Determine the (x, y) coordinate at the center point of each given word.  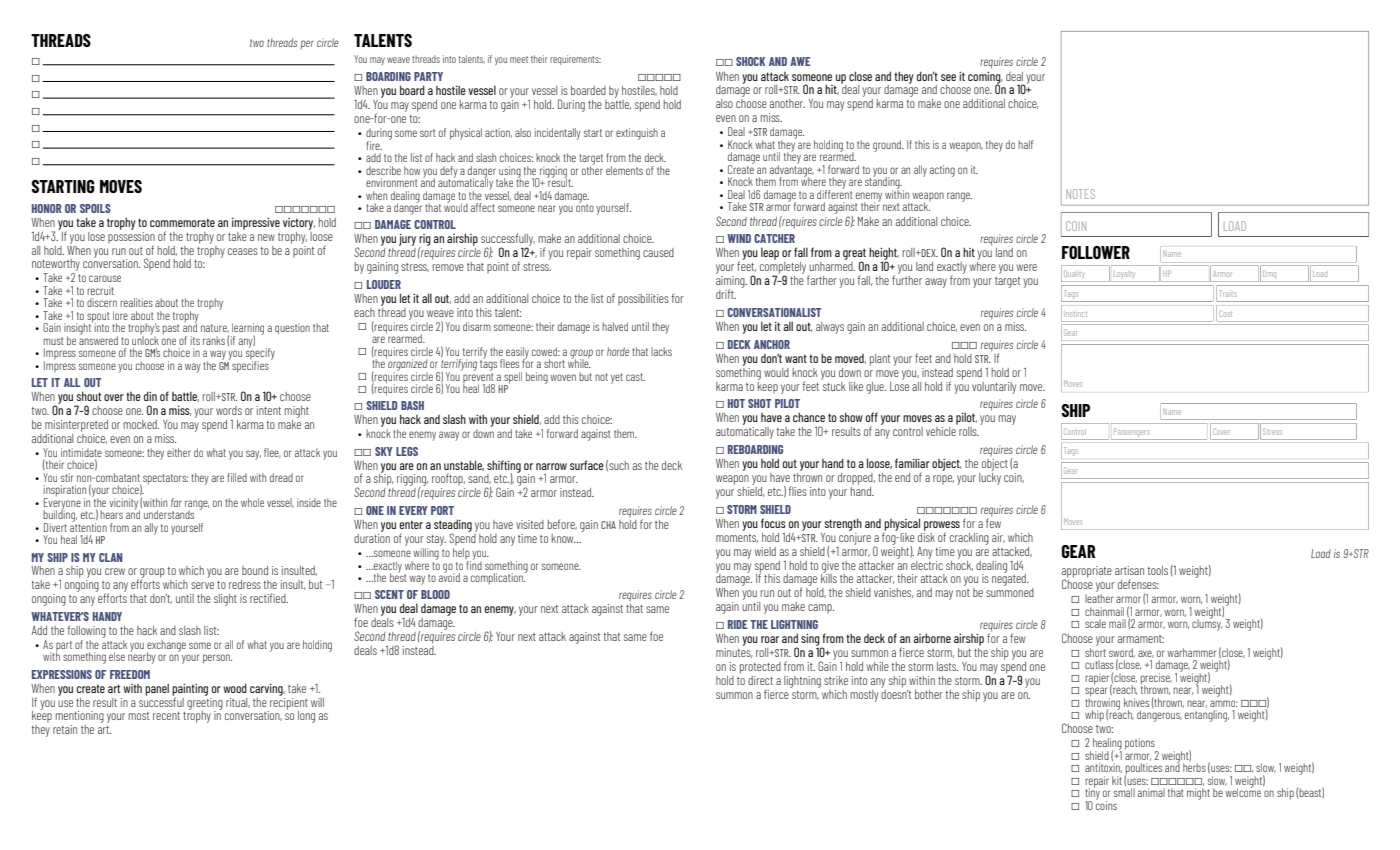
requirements (575, 60)
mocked (141, 424)
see (948, 77)
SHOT (760, 403)
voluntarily (994, 388)
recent (166, 716)
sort (428, 133)
